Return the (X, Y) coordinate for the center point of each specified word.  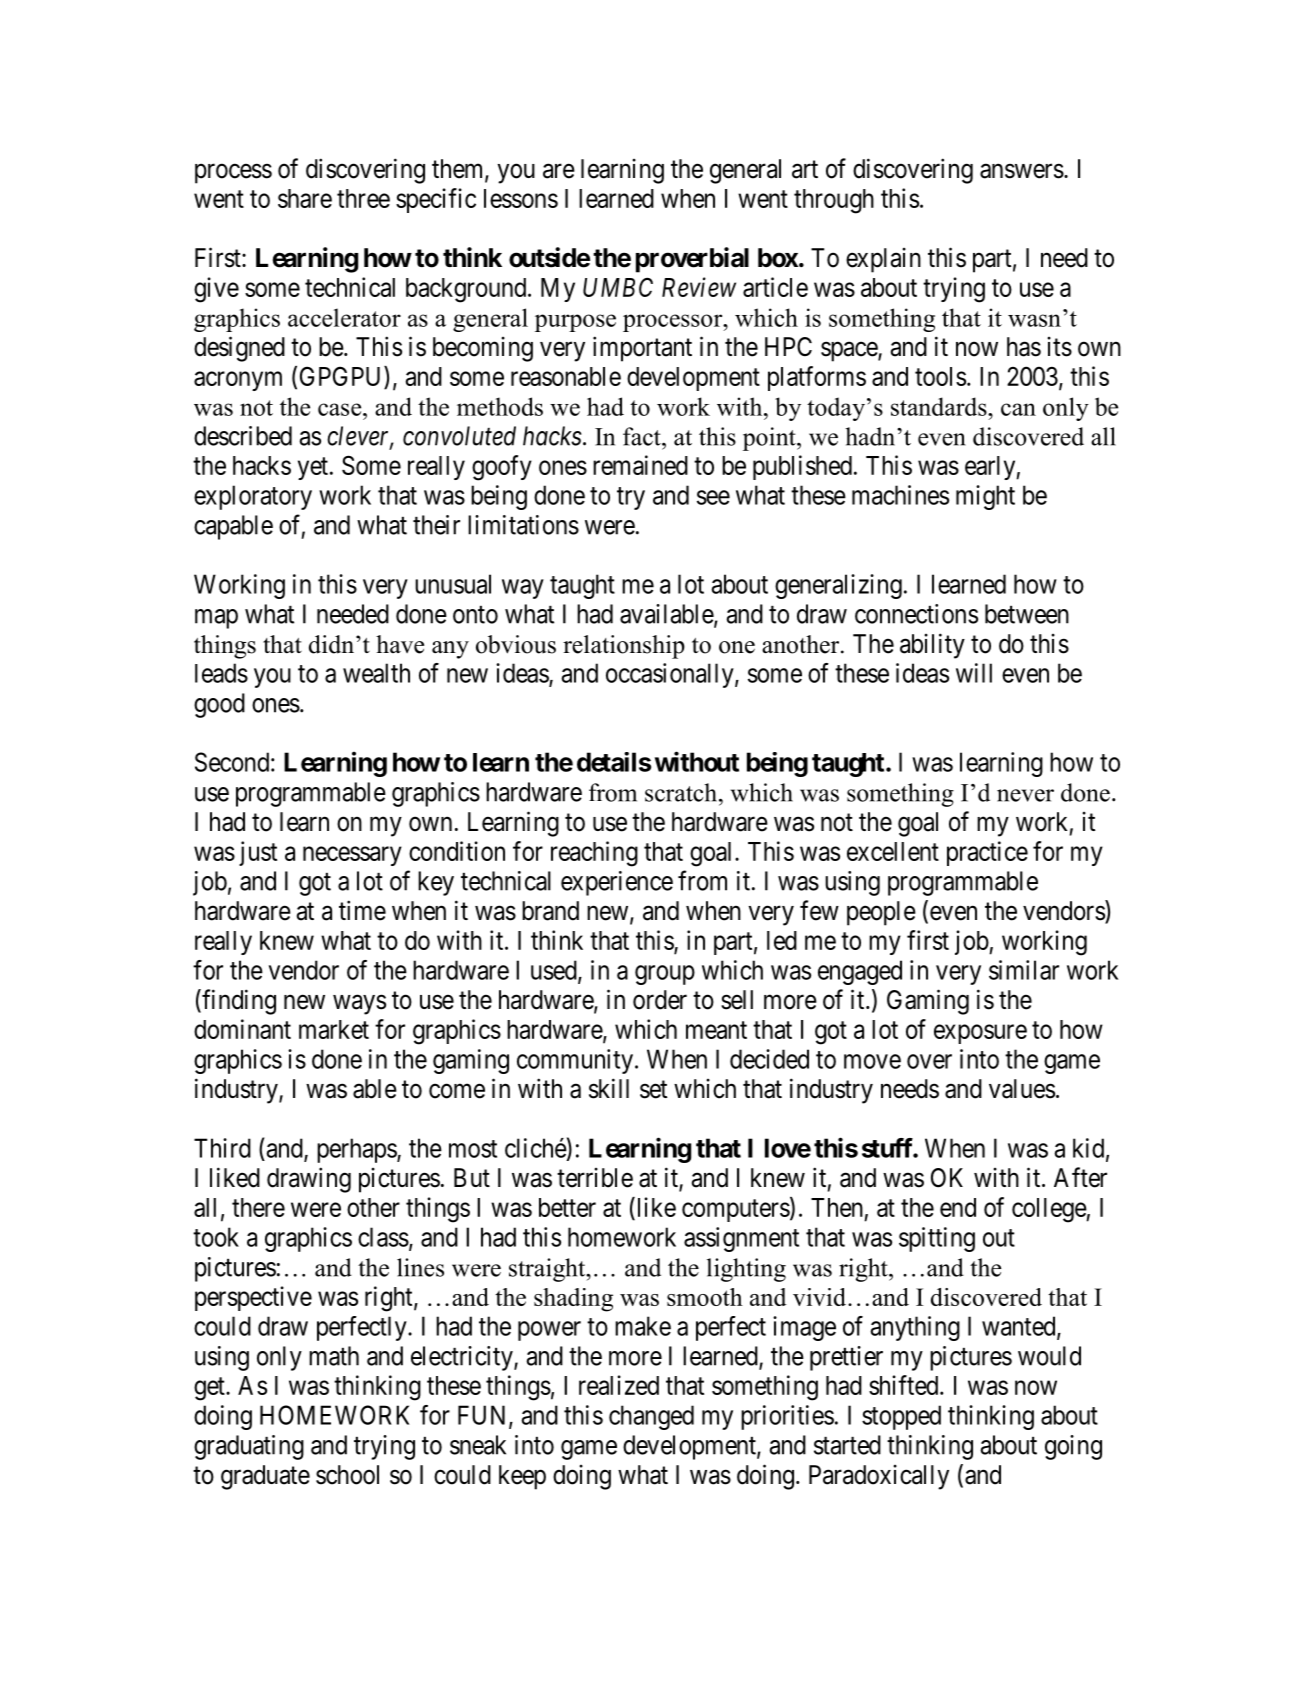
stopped (901, 1417)
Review (699, 287)
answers (1022, 171)
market (334, 1029)
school (347, 1475)
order (660, 1000)
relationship (624, 647)
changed (651, 1417)
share (305, 198)
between (1027, 614)
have (400, 644)
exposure (980, 1034)
